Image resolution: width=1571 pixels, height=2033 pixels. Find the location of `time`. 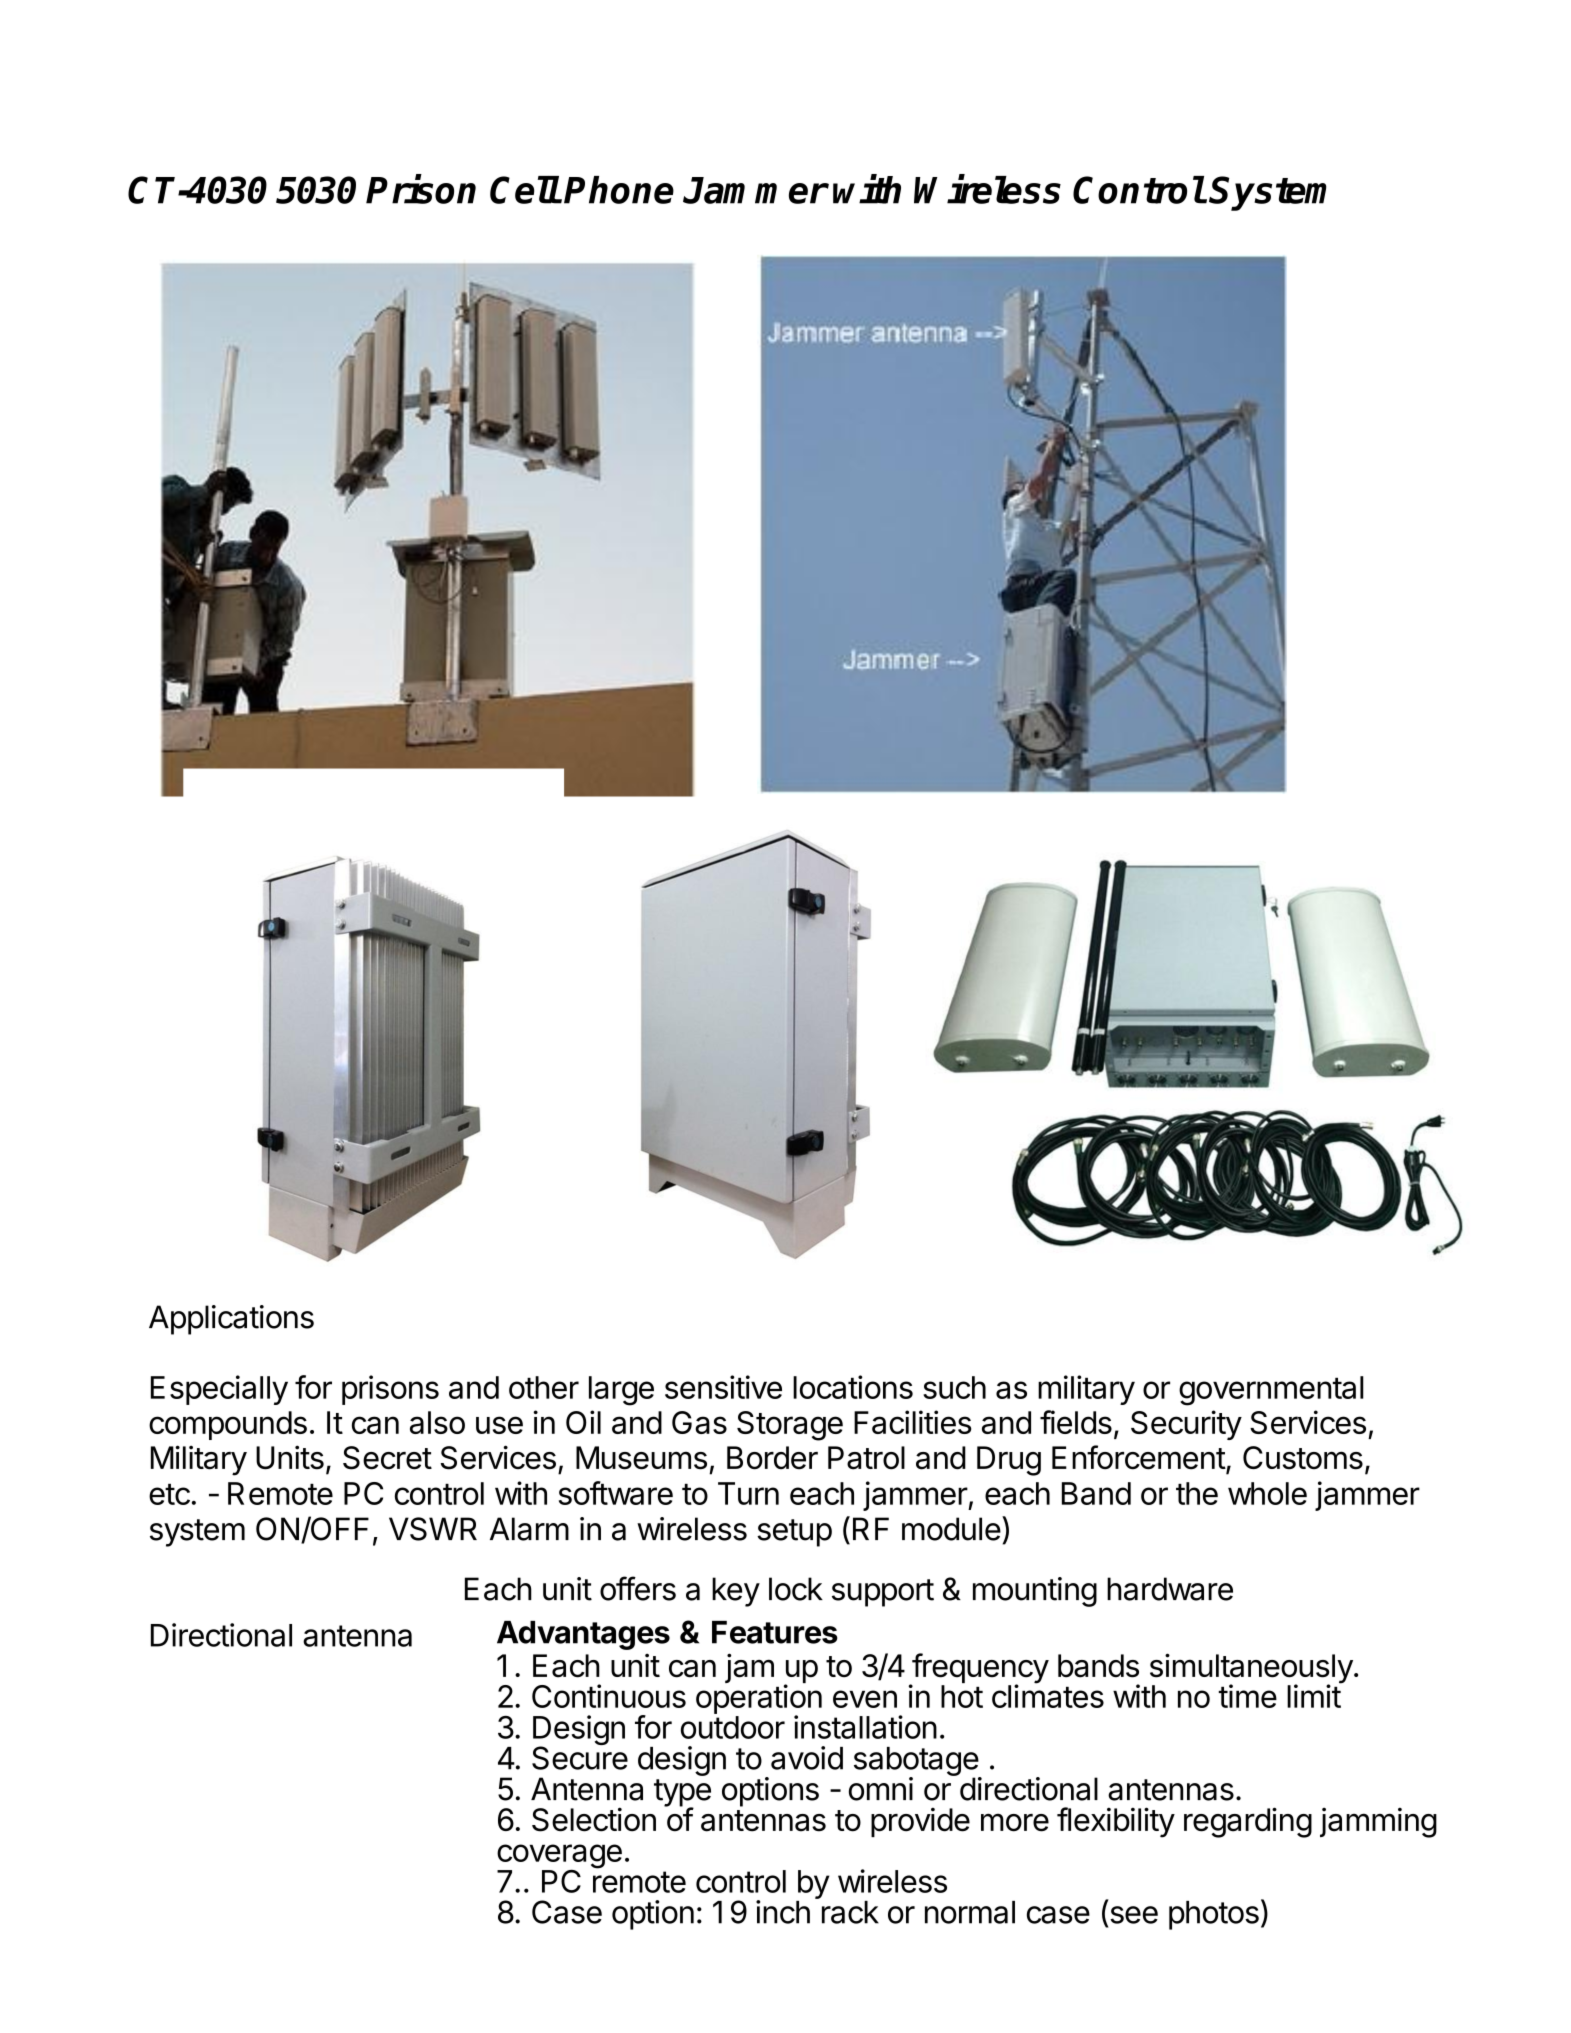

time is located at coordinates (1247, 1696).
